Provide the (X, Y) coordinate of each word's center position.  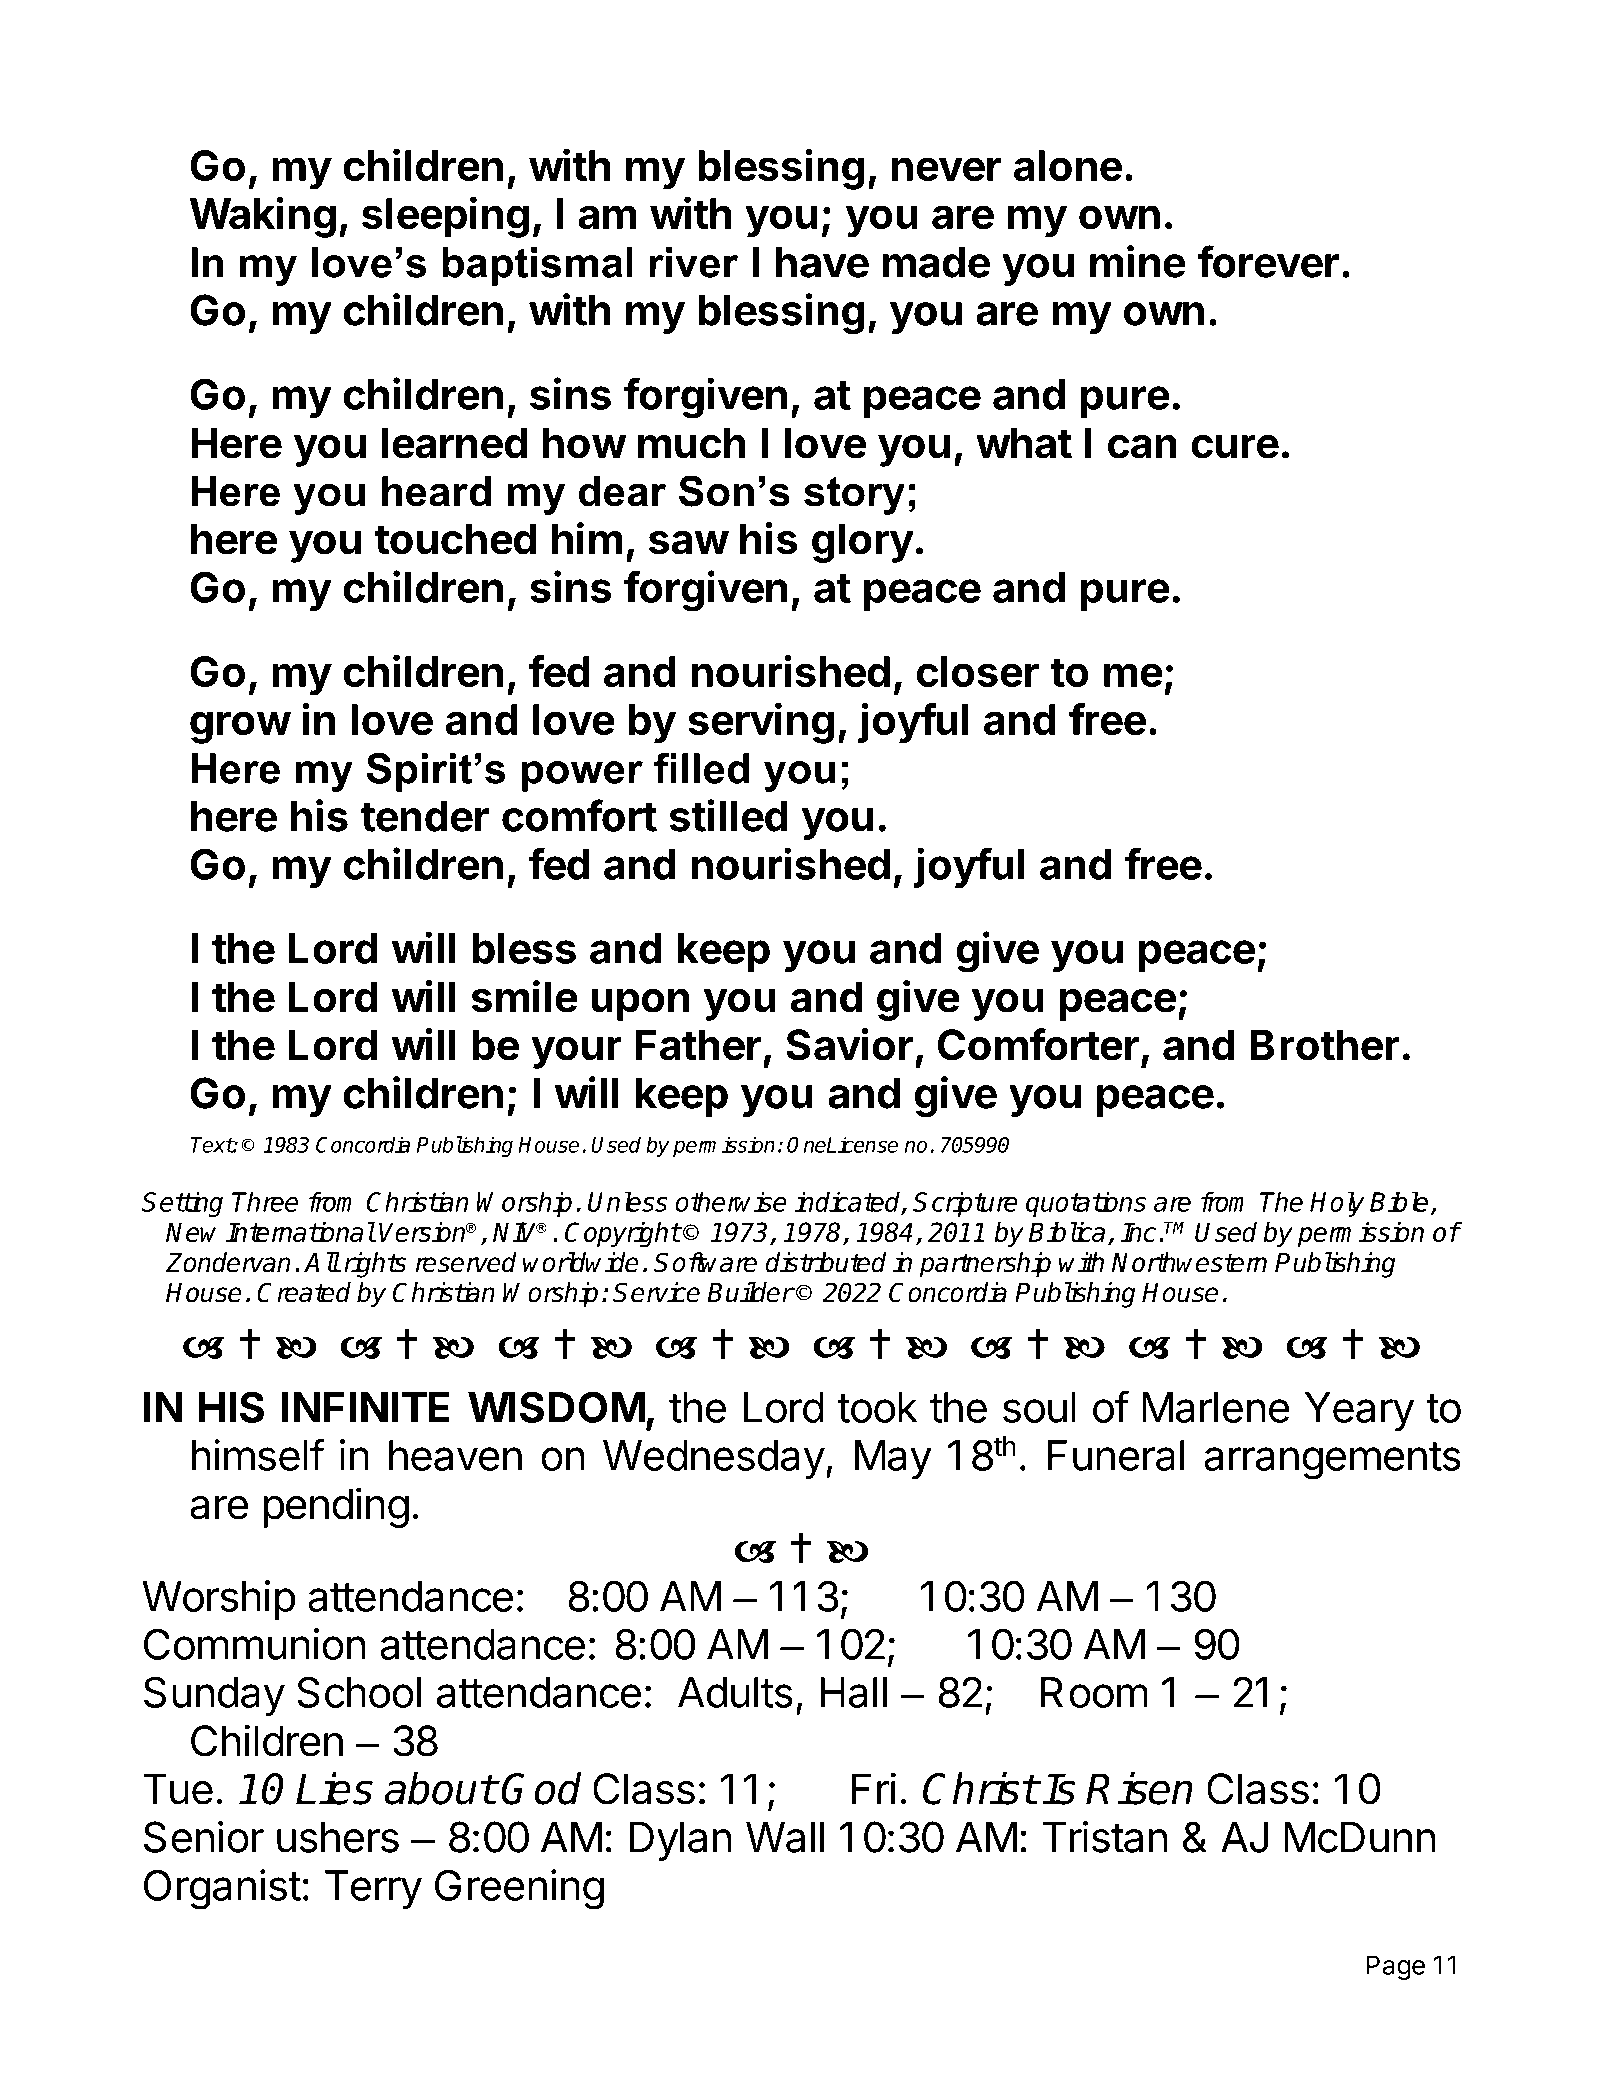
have (822, 262)
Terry (373, 1889)
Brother (1325, 1045)
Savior (849, 1044)
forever (1268, 261)
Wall (785, 1837)
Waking (263, 217)
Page (1395, 1967)
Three (265, 1201)
